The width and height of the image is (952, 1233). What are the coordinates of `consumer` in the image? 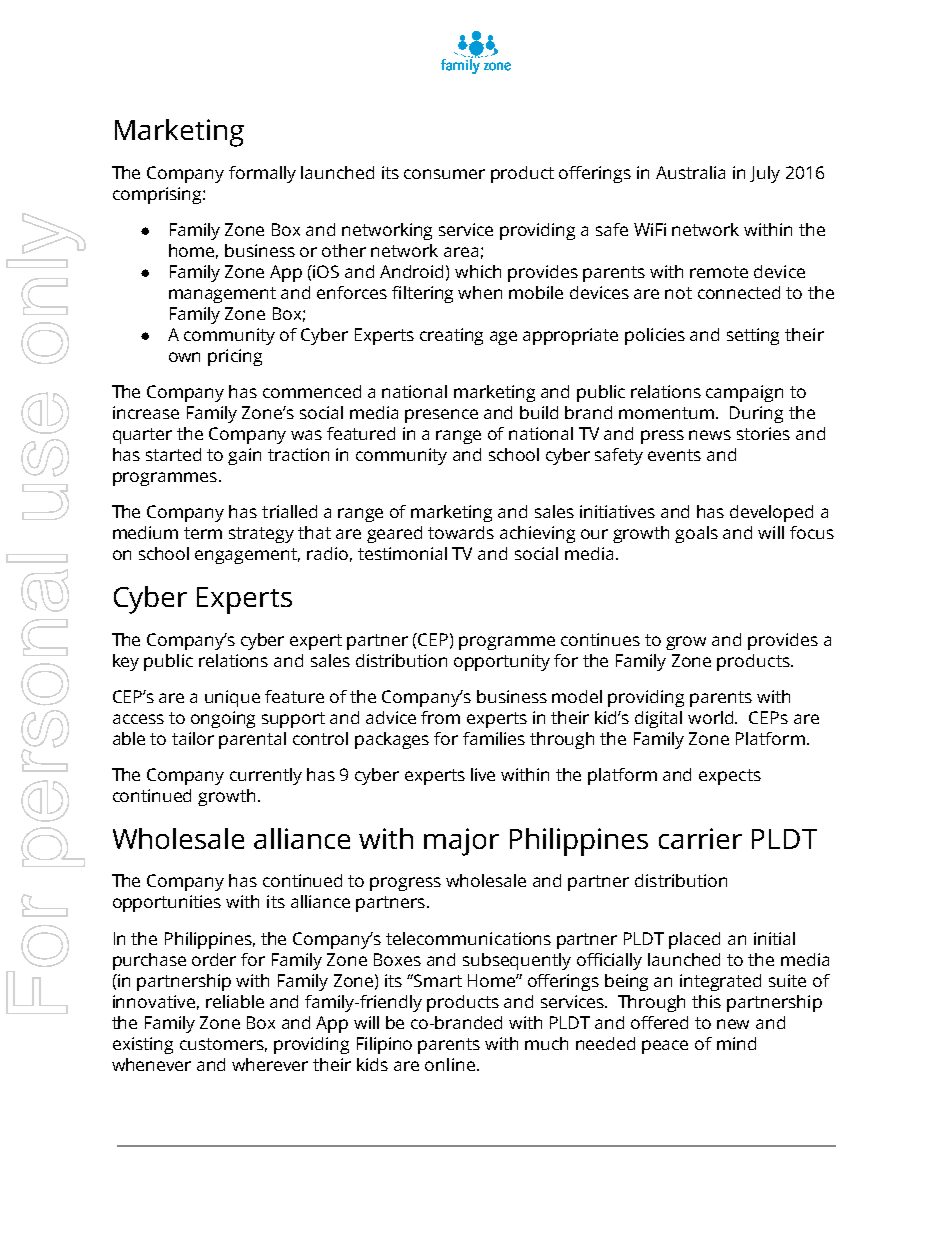 It's located at (444, 174).
